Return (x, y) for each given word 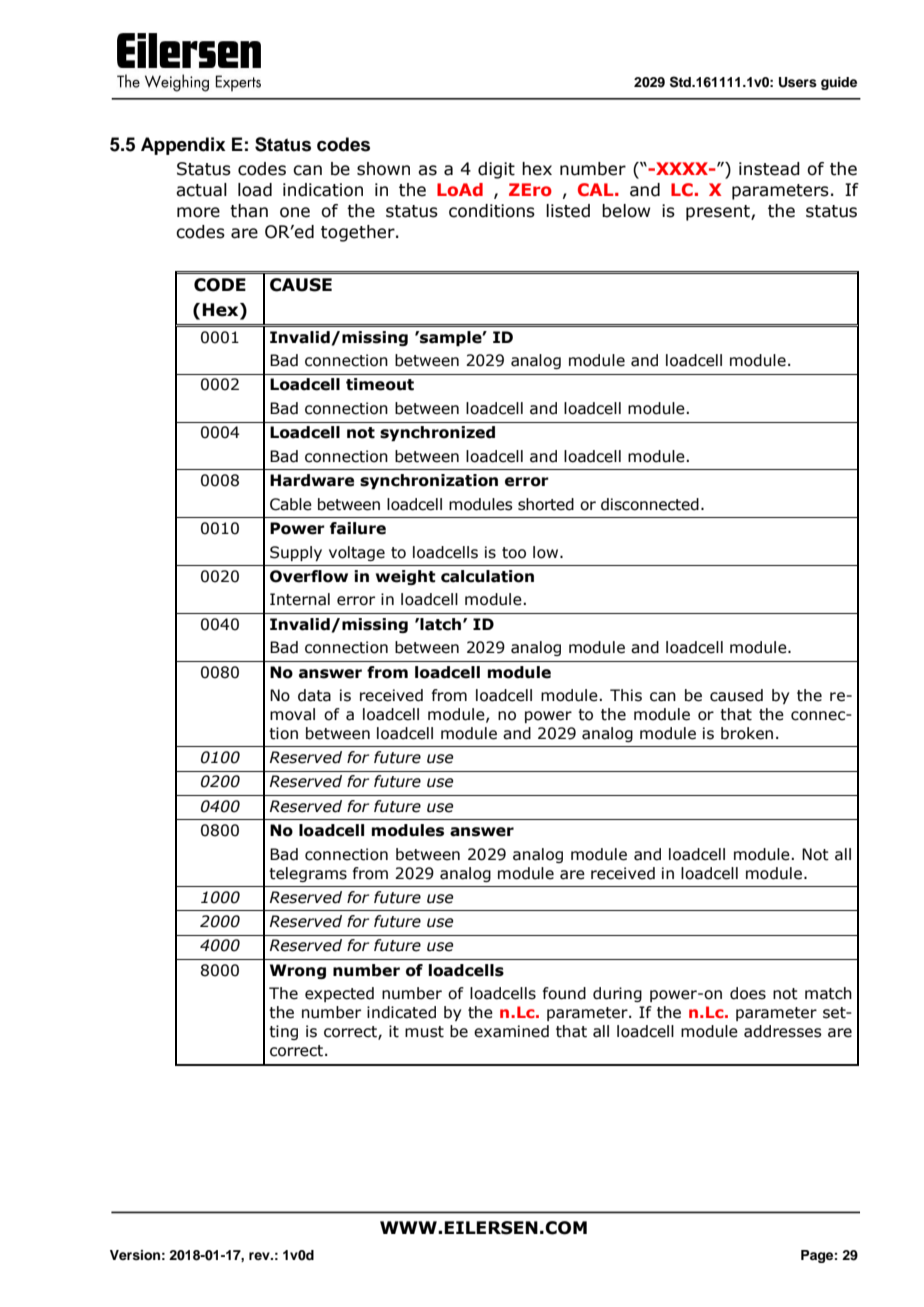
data (314, 695)
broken (747, 733)
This (626, 695)
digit (496, 170)
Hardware (312, 480)
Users (798, 82)
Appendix (183, 146)
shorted (546, 504)
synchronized (437, 433)
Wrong (298, 971)
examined (511, 1031)
